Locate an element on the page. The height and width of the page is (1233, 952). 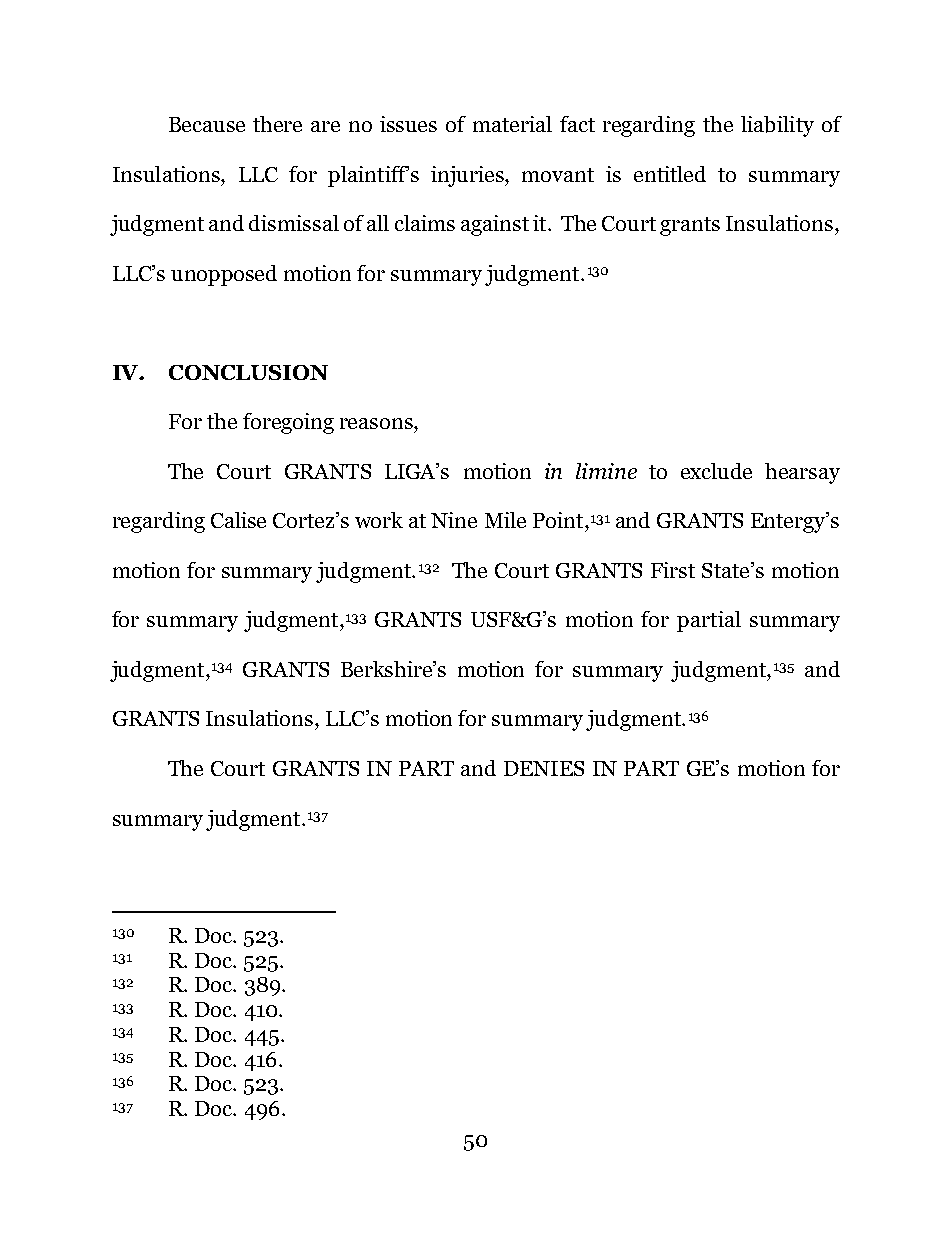
First is located at coordinates (673, 570).
